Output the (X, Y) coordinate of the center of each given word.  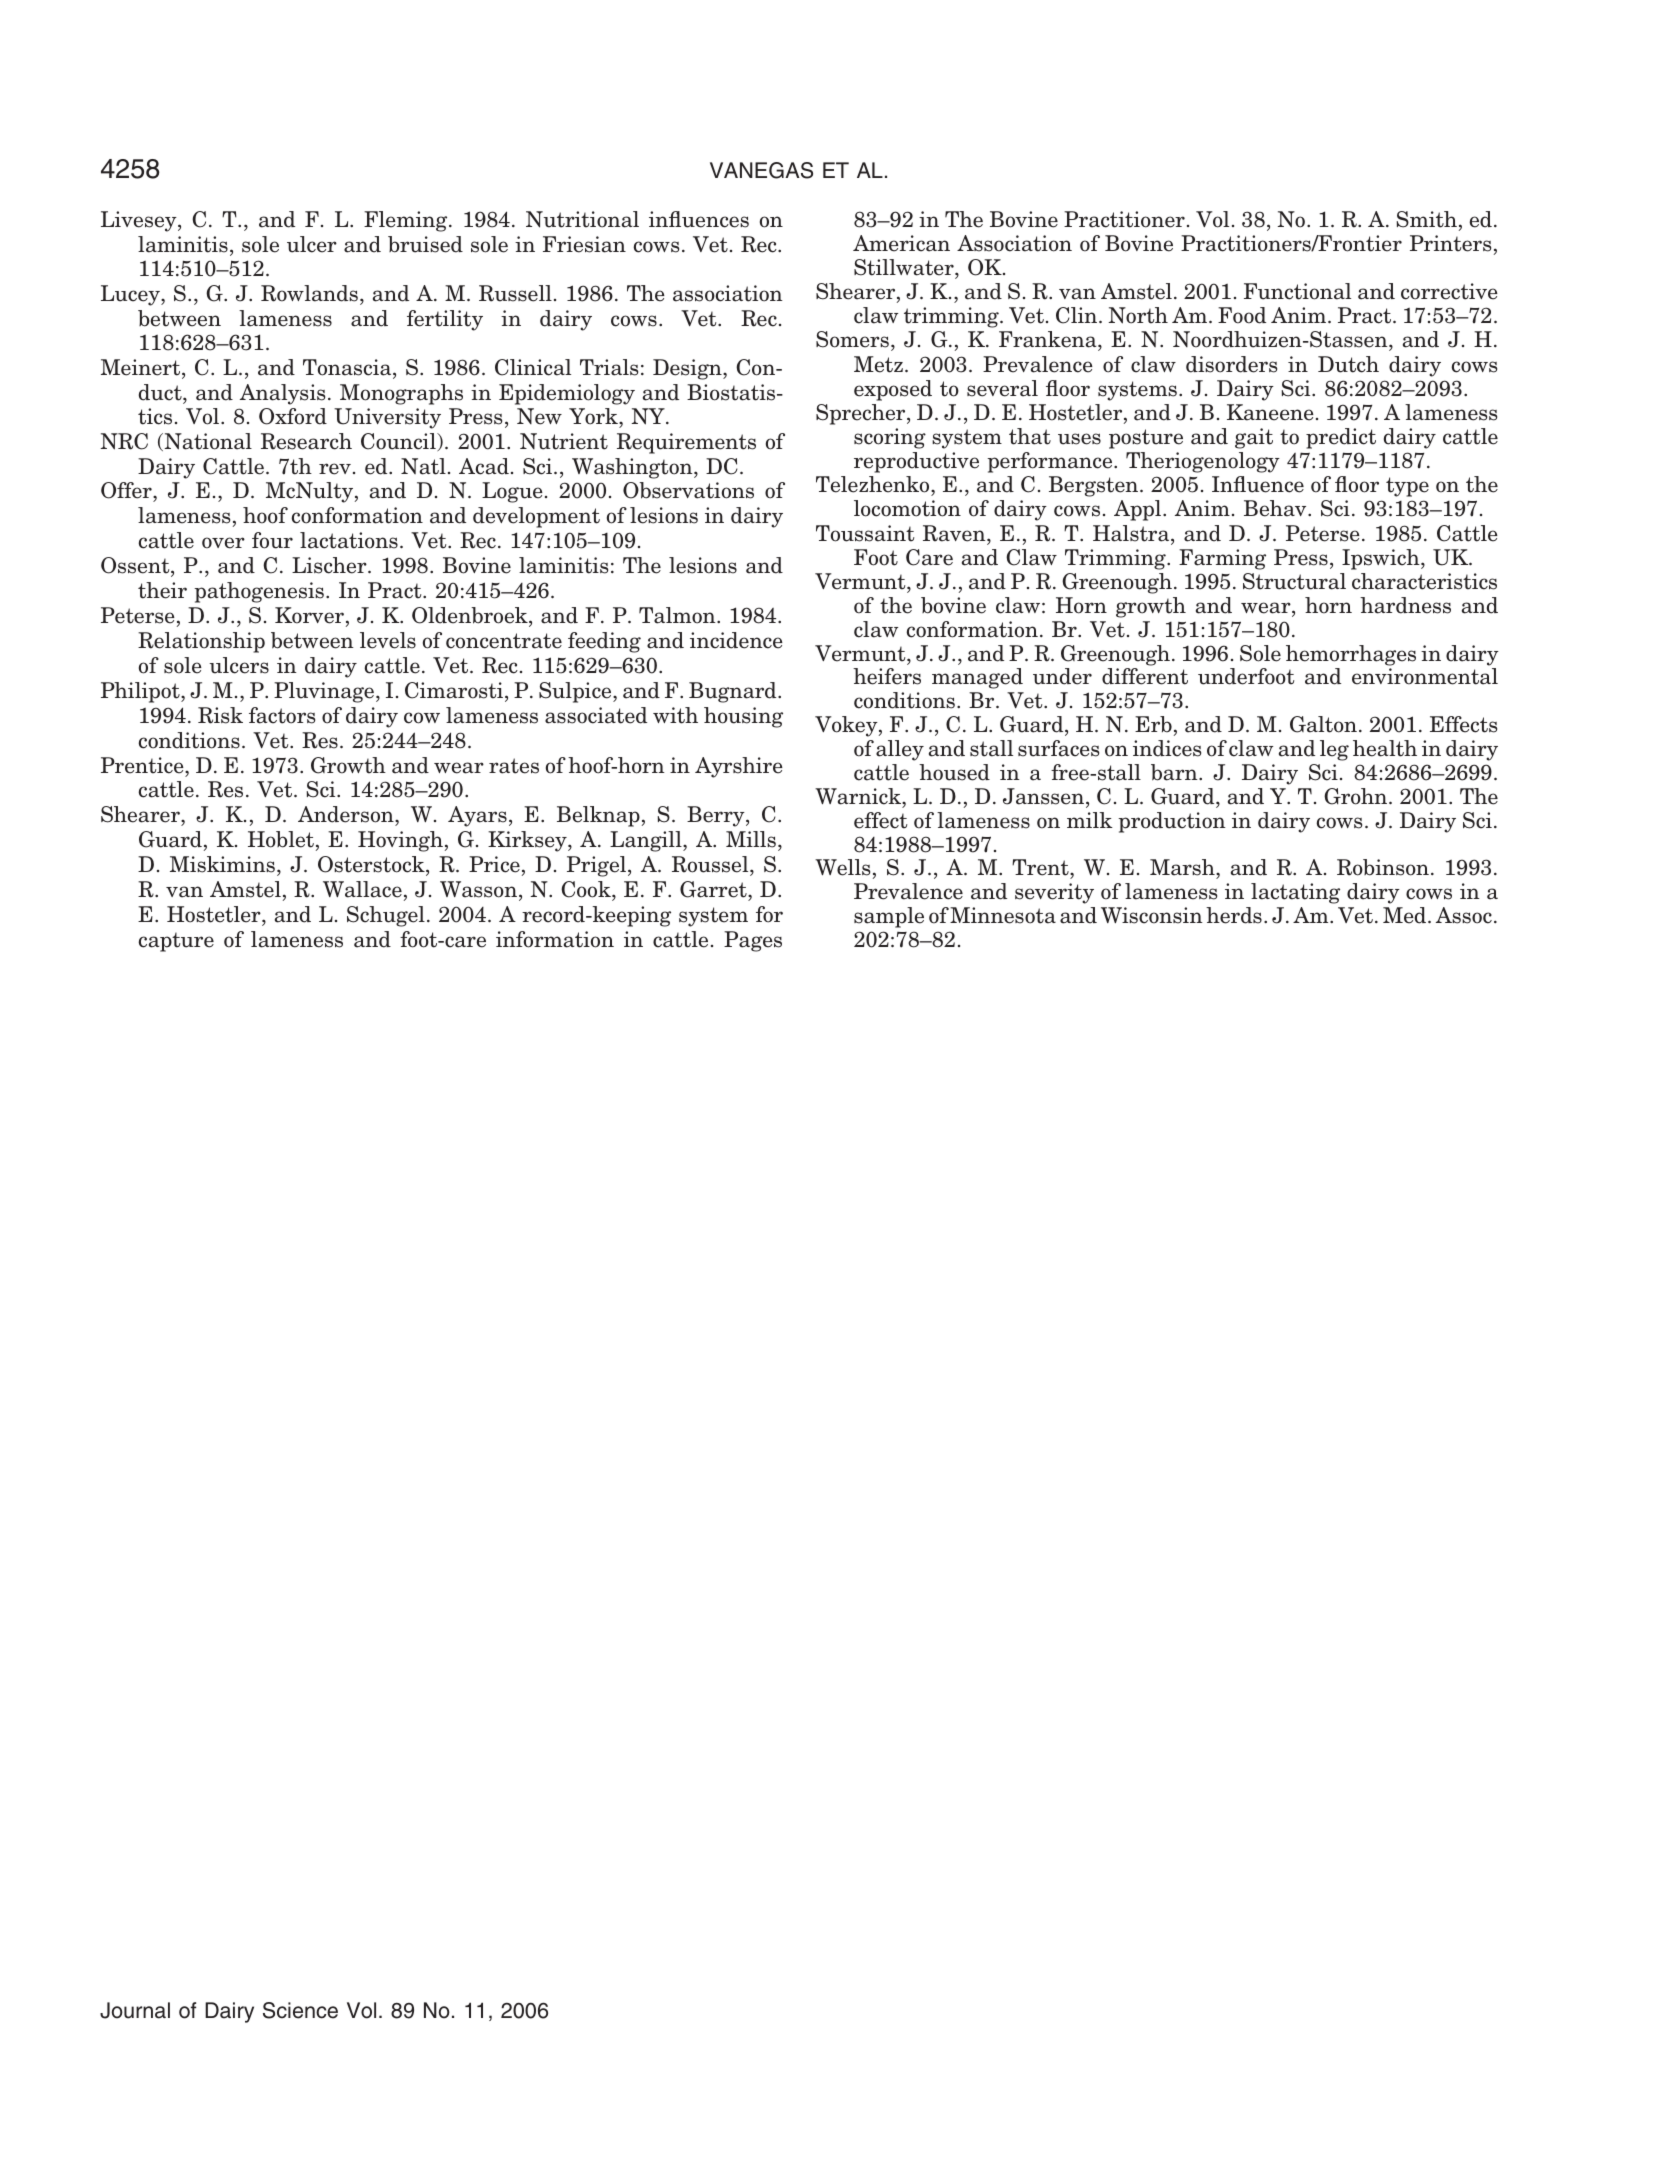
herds (1234, 915)
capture (176, 942)
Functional (1297, 291)
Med (1406, 915)
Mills (751, 839)
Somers (852, 339)
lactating (1295, 893)
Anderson (347, 816)
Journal (135, 2010)
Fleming (407, 221)
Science (300, 2010)
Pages (753, 941)
